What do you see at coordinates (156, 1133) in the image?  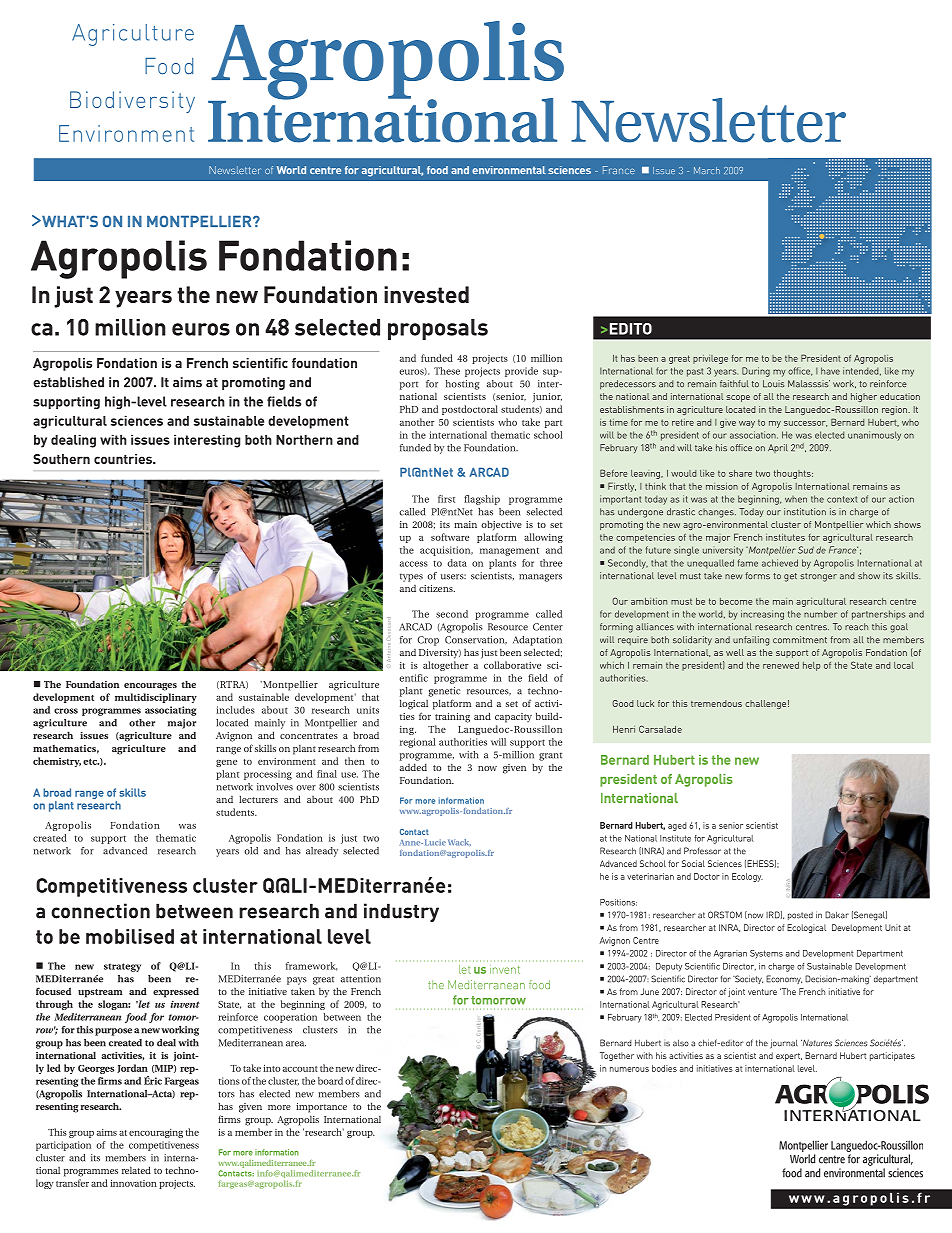 I see `encouraging` at bounding box center [156, 1133].
